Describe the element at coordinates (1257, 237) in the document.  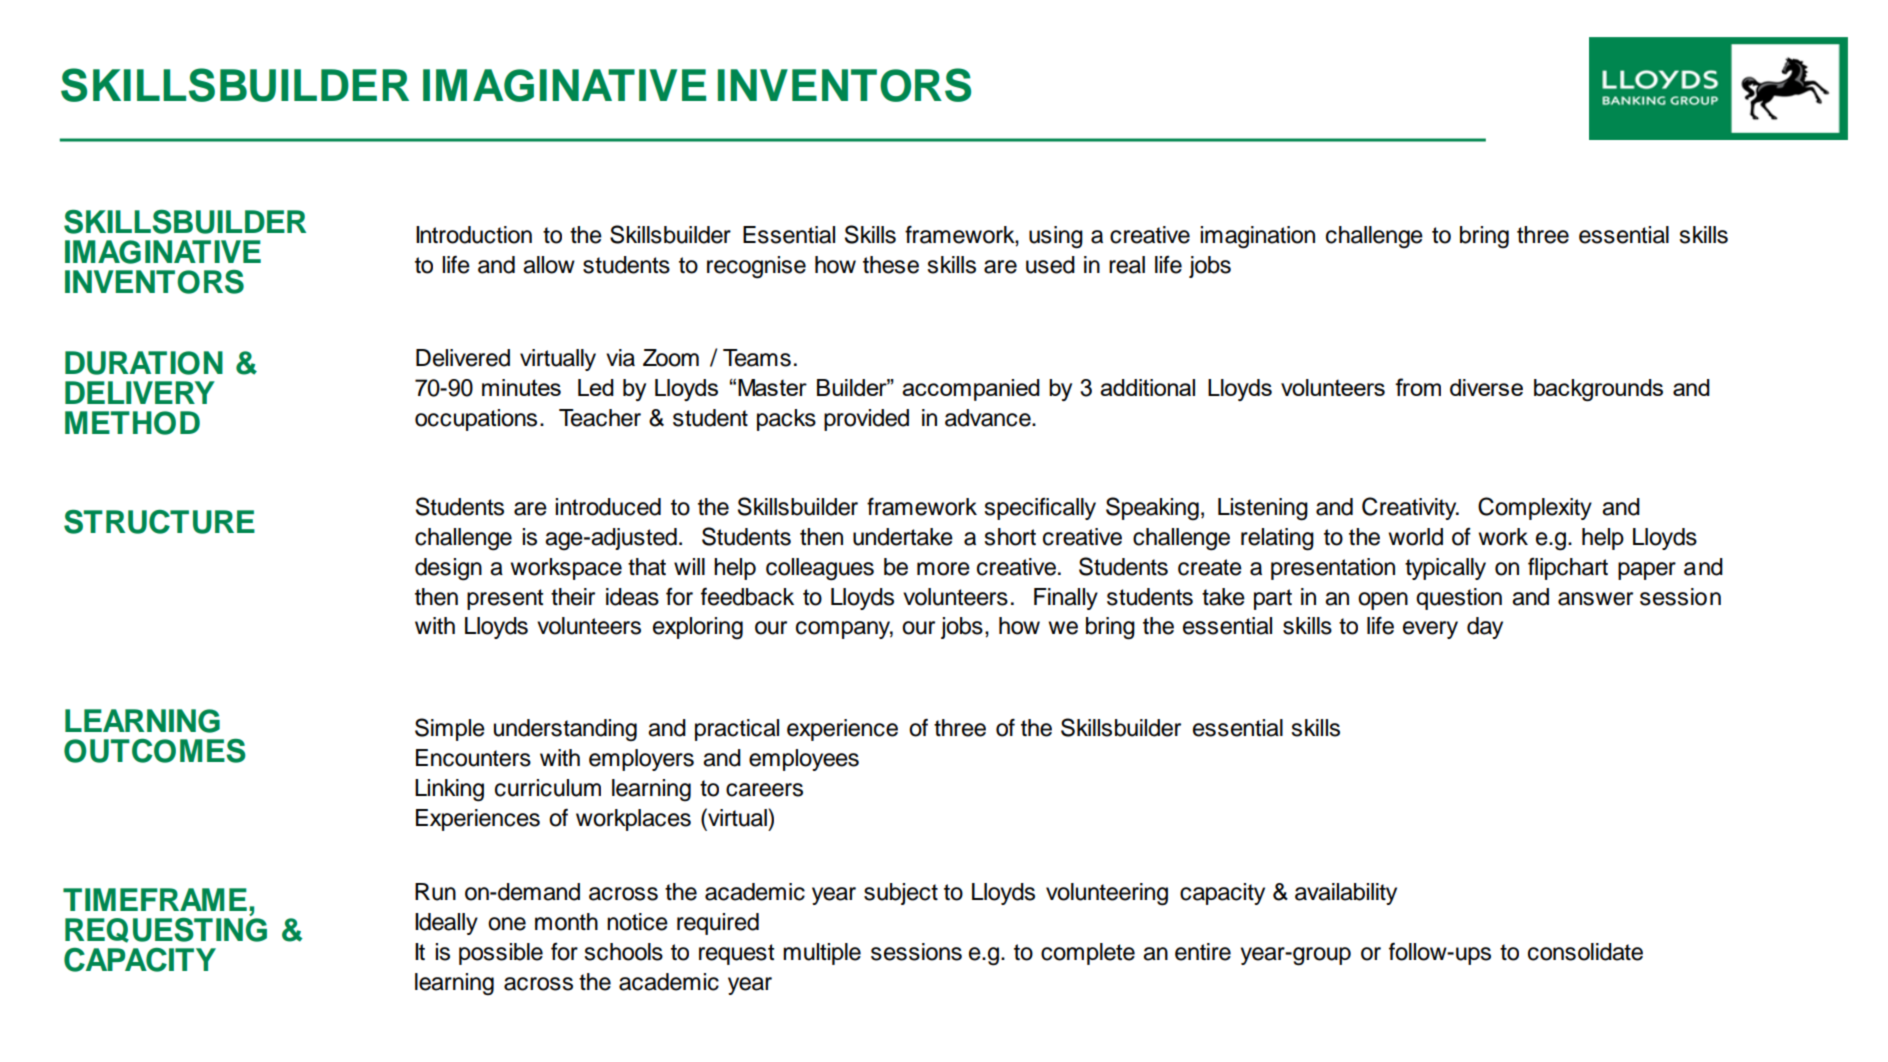
I see `imagination` at that location.
